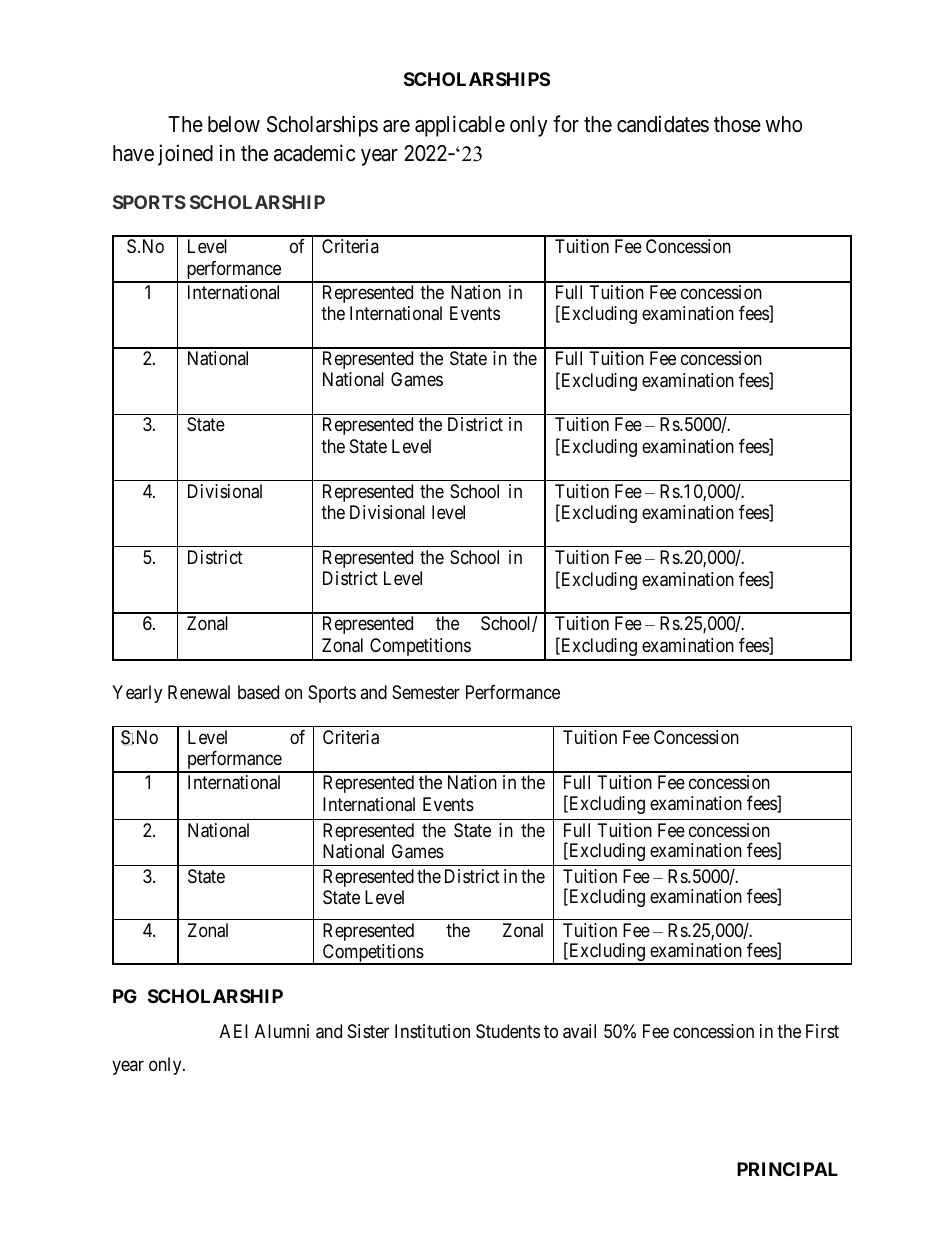  I want to click on PRINCIPAL, so click(787, 1169).
